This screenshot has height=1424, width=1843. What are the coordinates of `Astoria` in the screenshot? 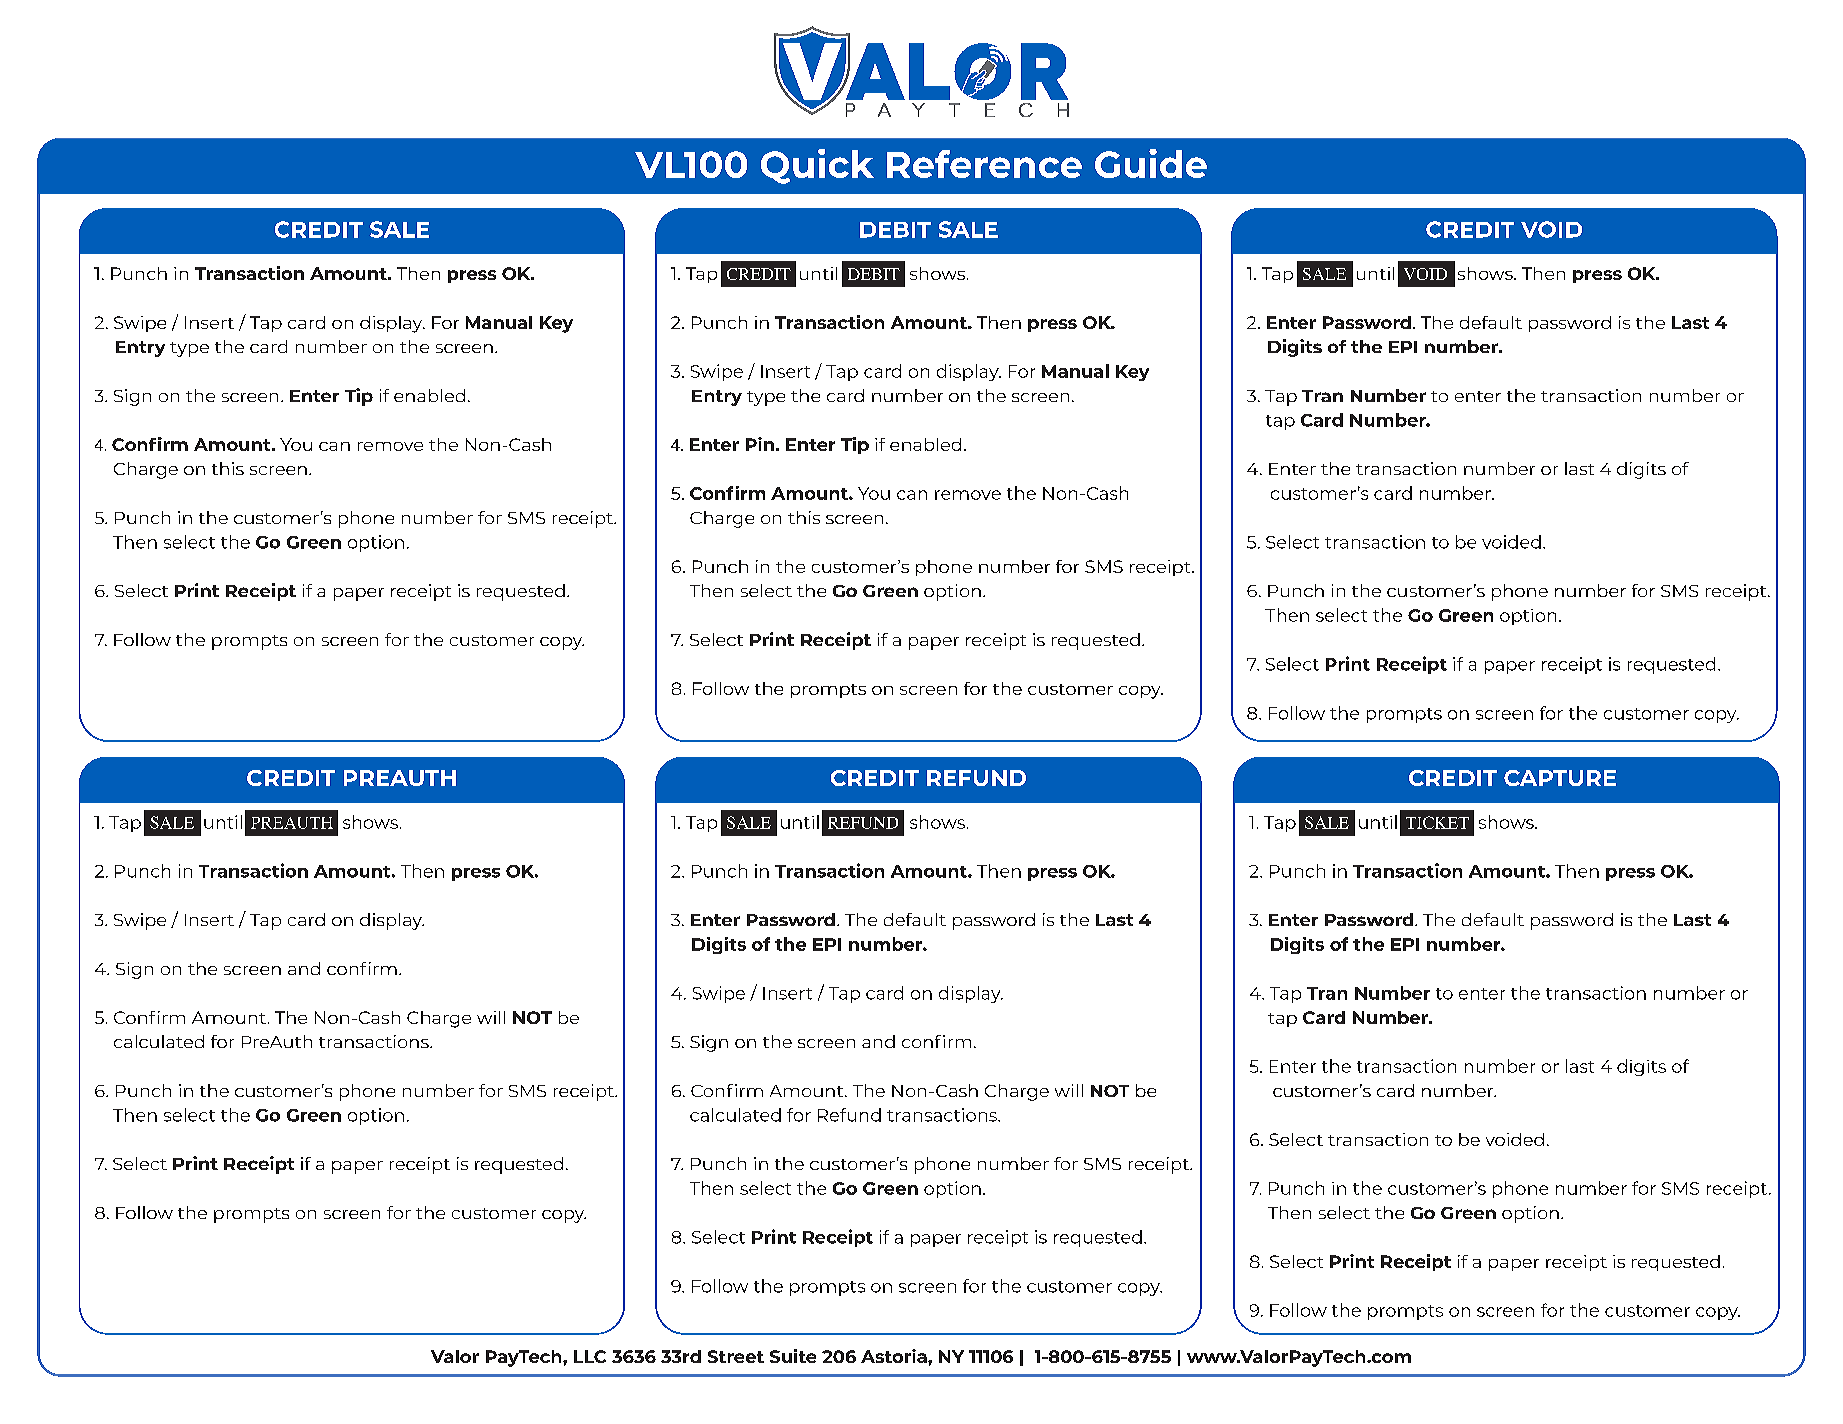 It's located at (895, 1356).
